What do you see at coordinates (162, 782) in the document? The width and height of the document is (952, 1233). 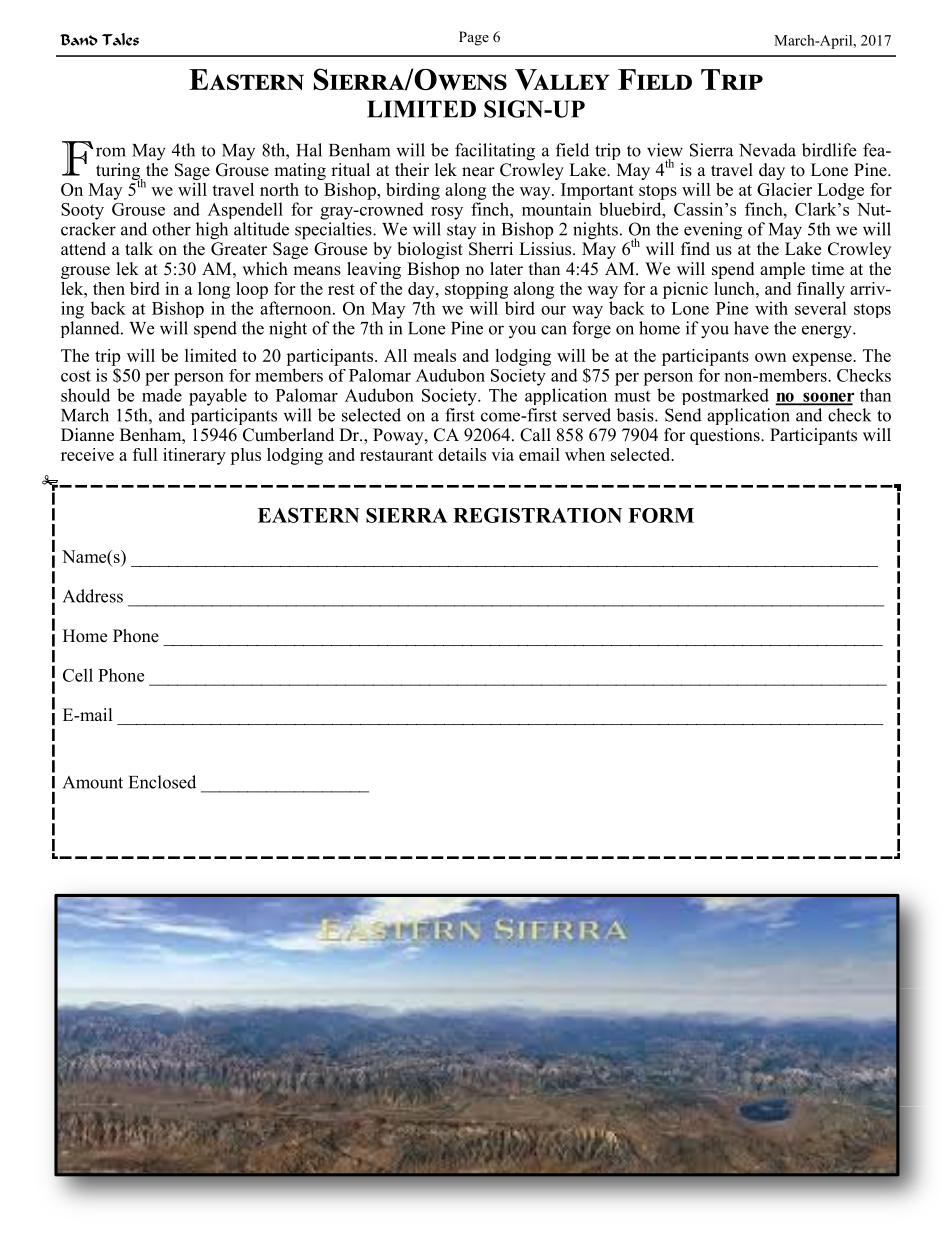 I see `Enclosed` at bounding box center [162, 782].
